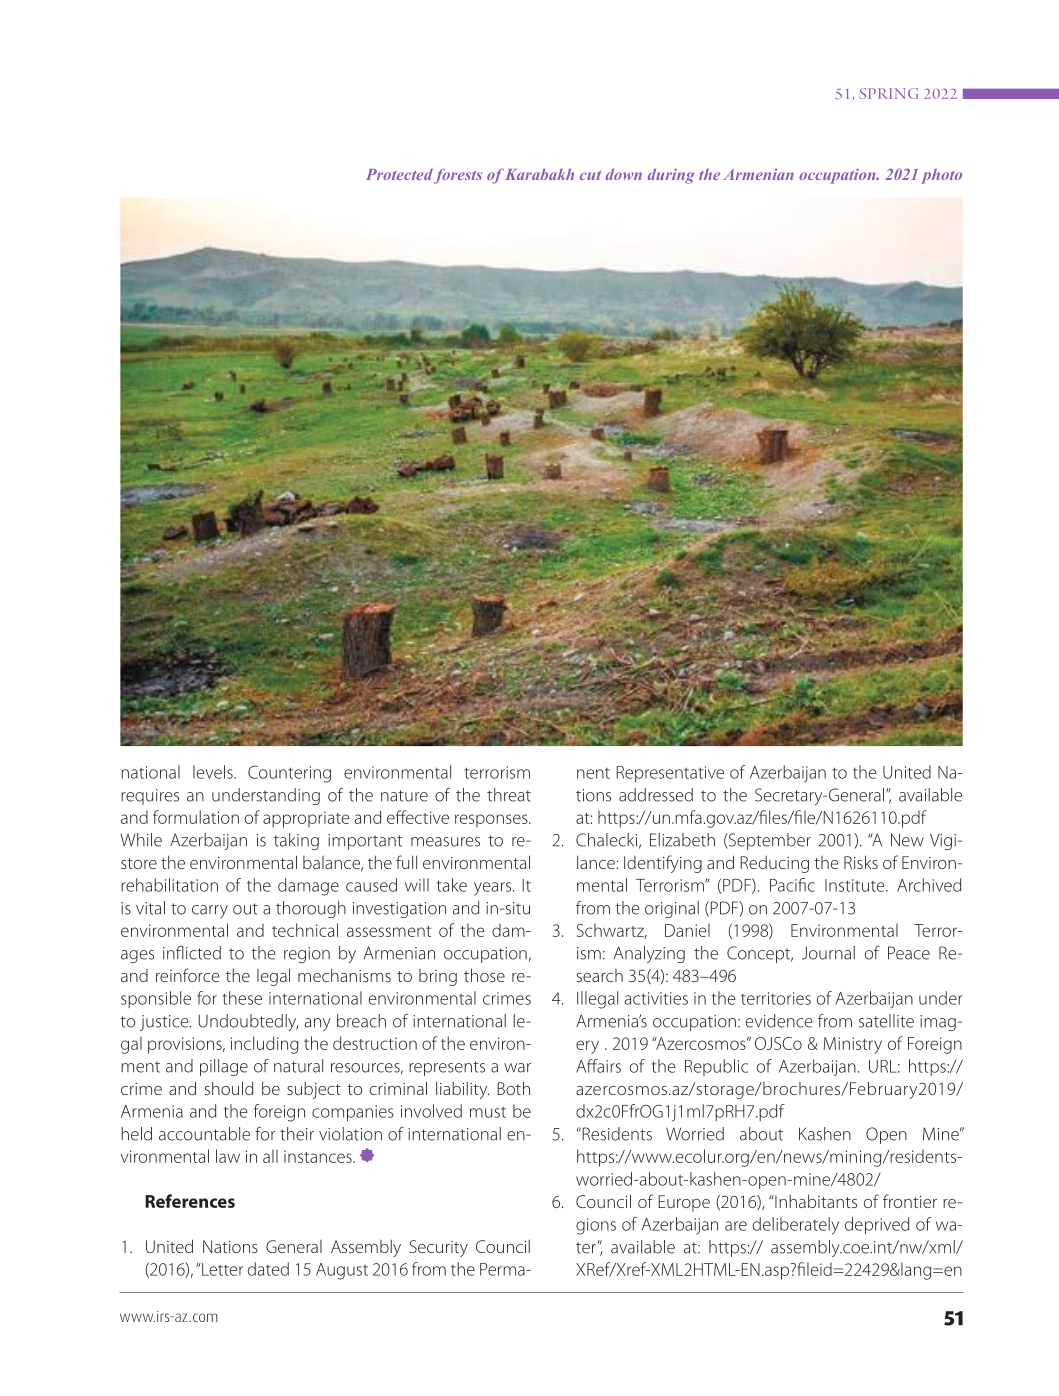 The image size is (1059, 1396). I want to click on cut, so click(590, 175).
